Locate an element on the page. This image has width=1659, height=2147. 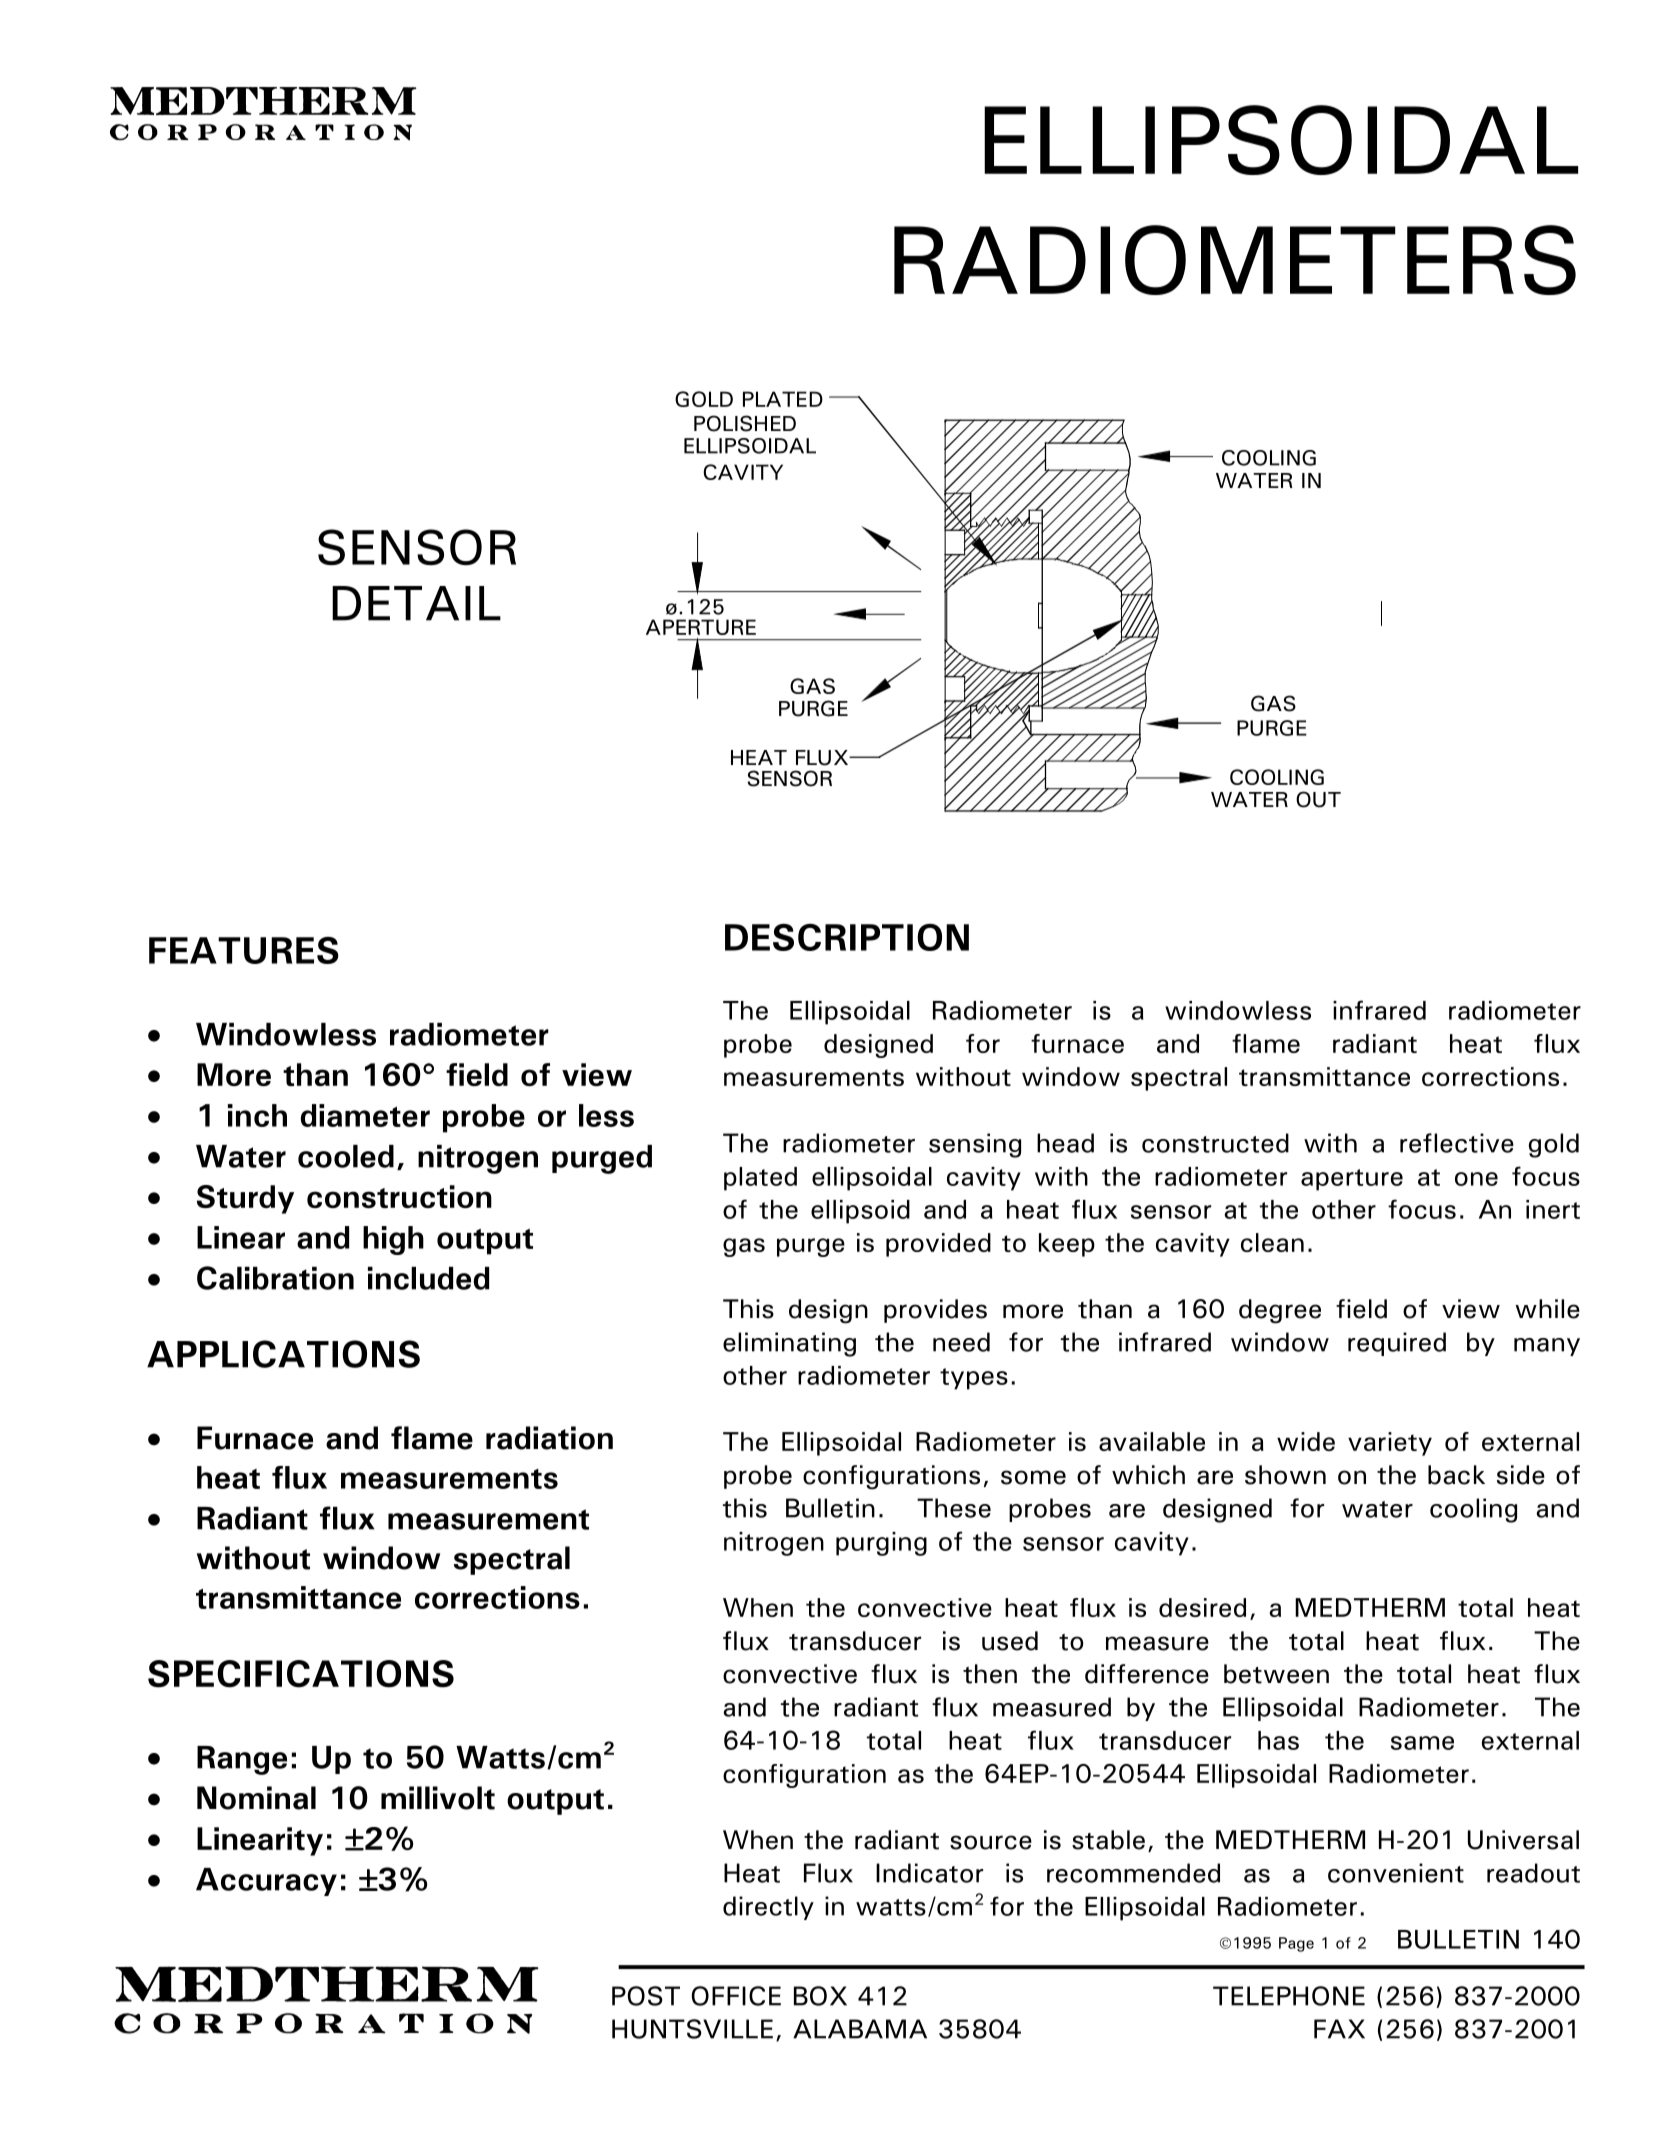
radiation is located at coordinates (549, 1438).
